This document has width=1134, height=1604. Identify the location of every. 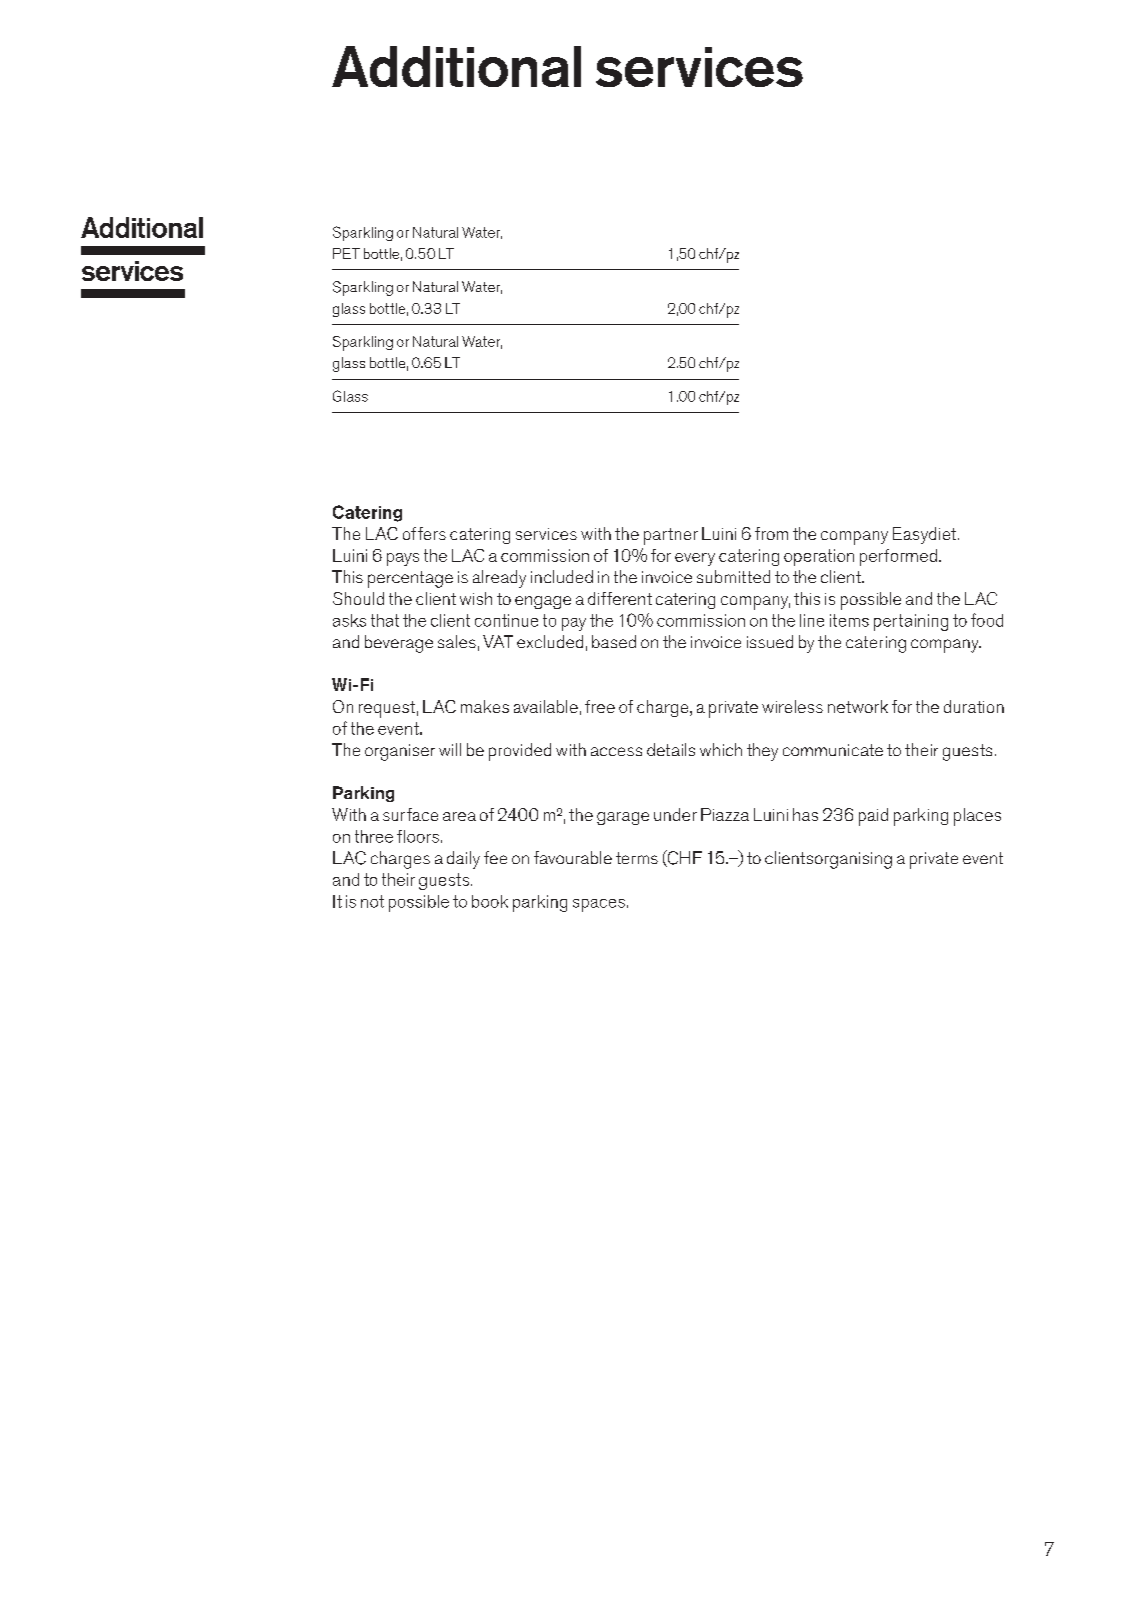
(695, 559).
